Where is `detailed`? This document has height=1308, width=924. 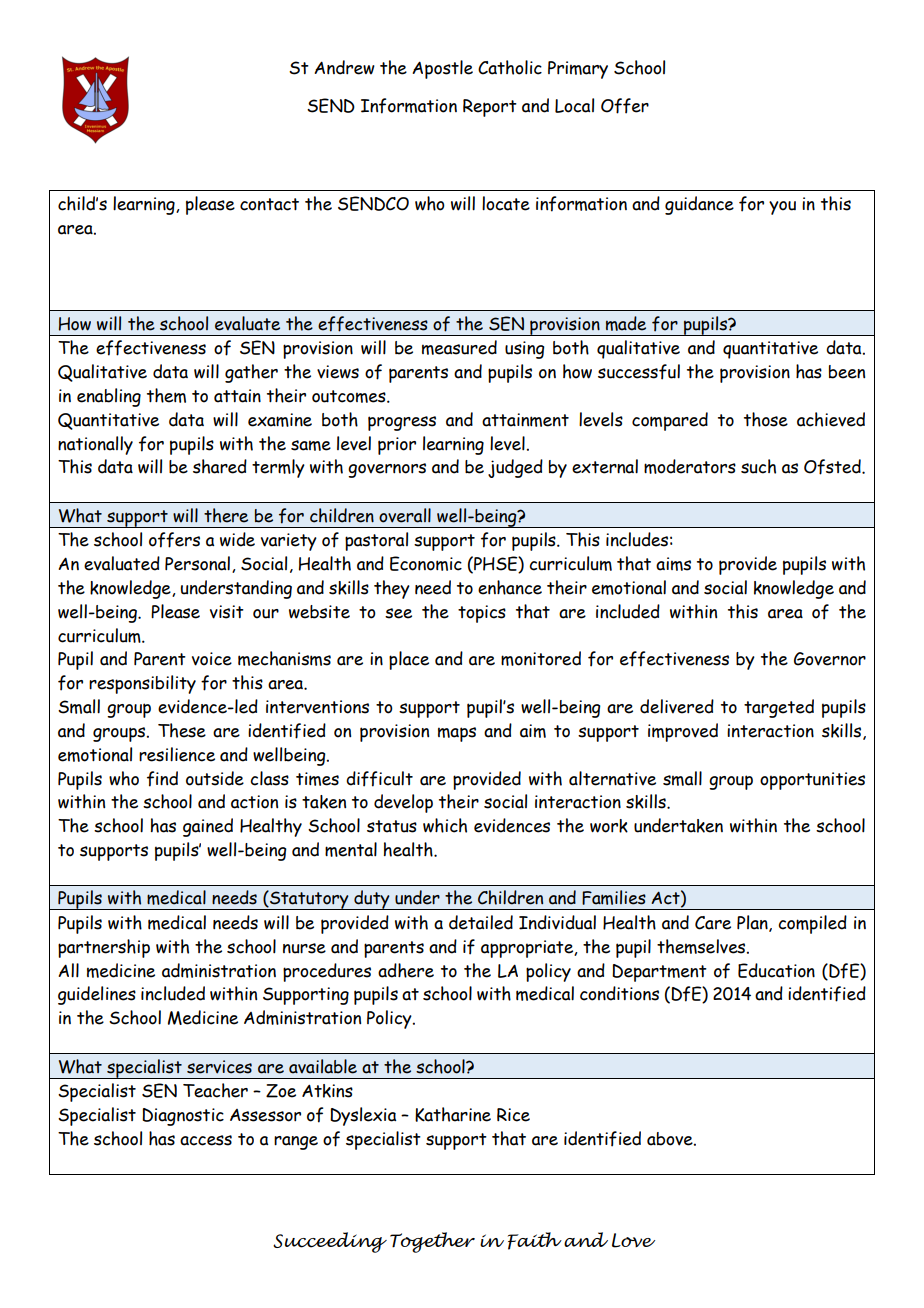 detailed is located at coordinates (481, 922).
